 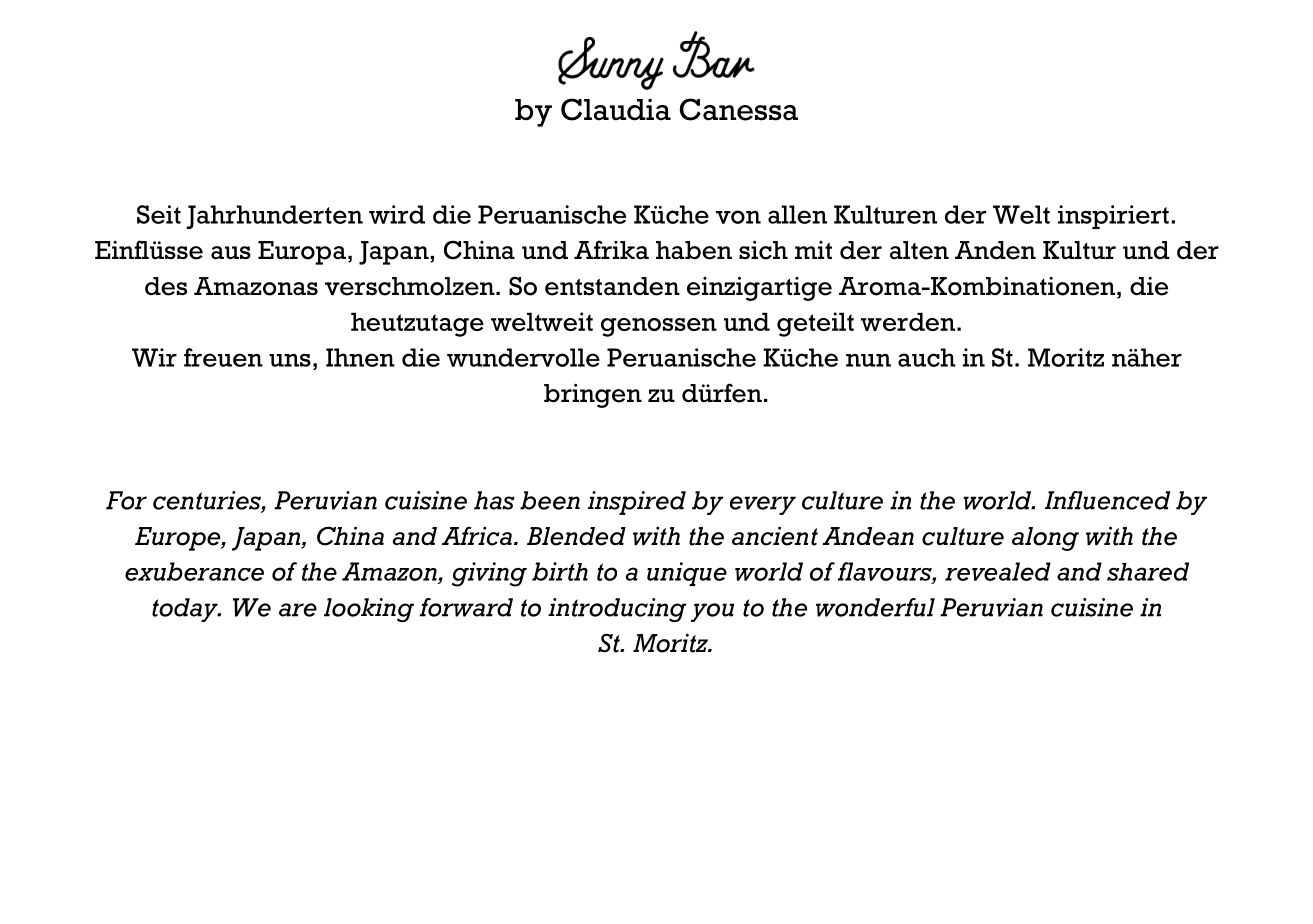 What do you see at coordinates (290, 360) in the document?
I see `uns` at bounding box center [290, 360].
